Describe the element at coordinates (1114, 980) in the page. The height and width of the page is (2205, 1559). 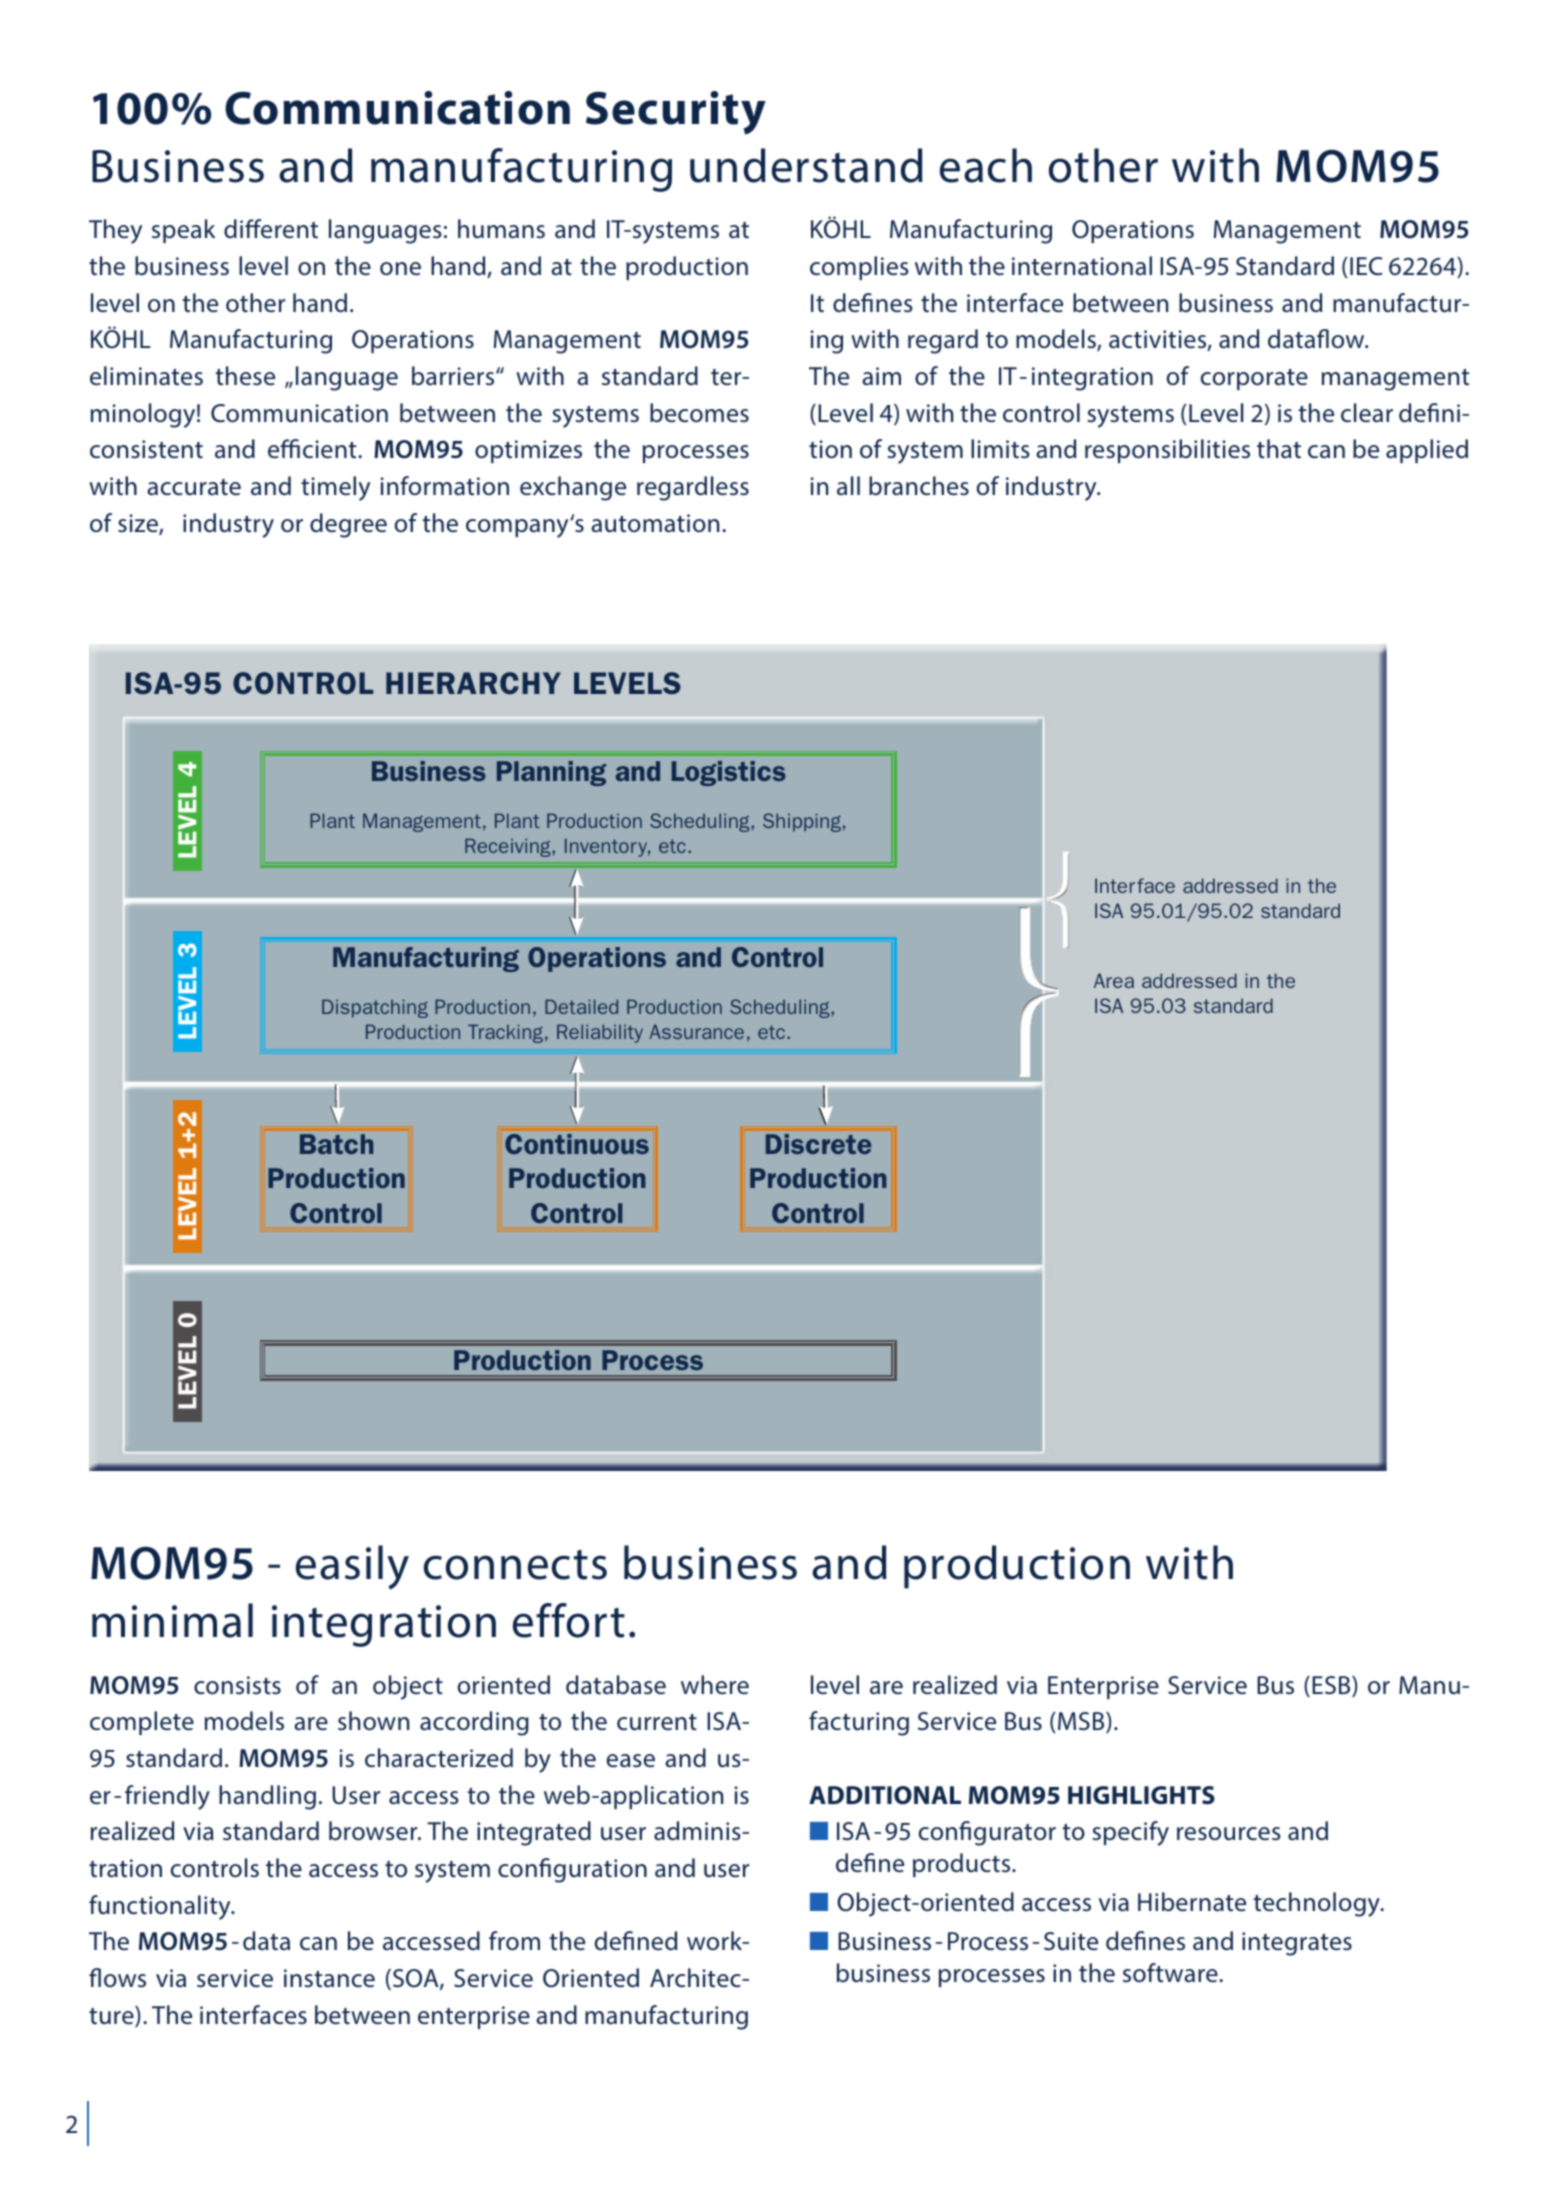
I see `Area` at that location.
